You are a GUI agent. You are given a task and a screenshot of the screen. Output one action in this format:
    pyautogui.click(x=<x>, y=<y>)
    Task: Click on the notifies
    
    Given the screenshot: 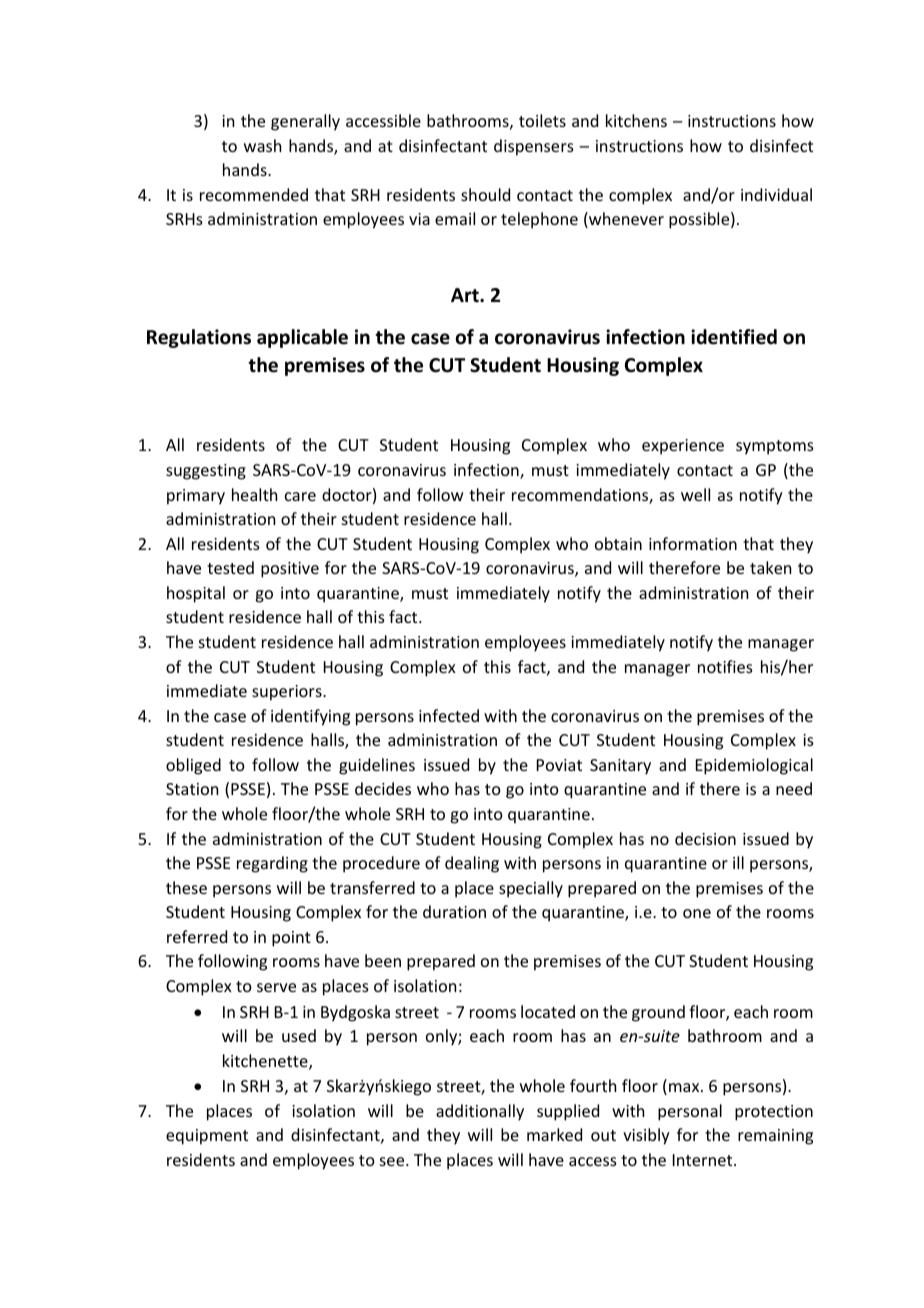 What is the action you would take?
    pyautogui.click(x=725, y=666)
